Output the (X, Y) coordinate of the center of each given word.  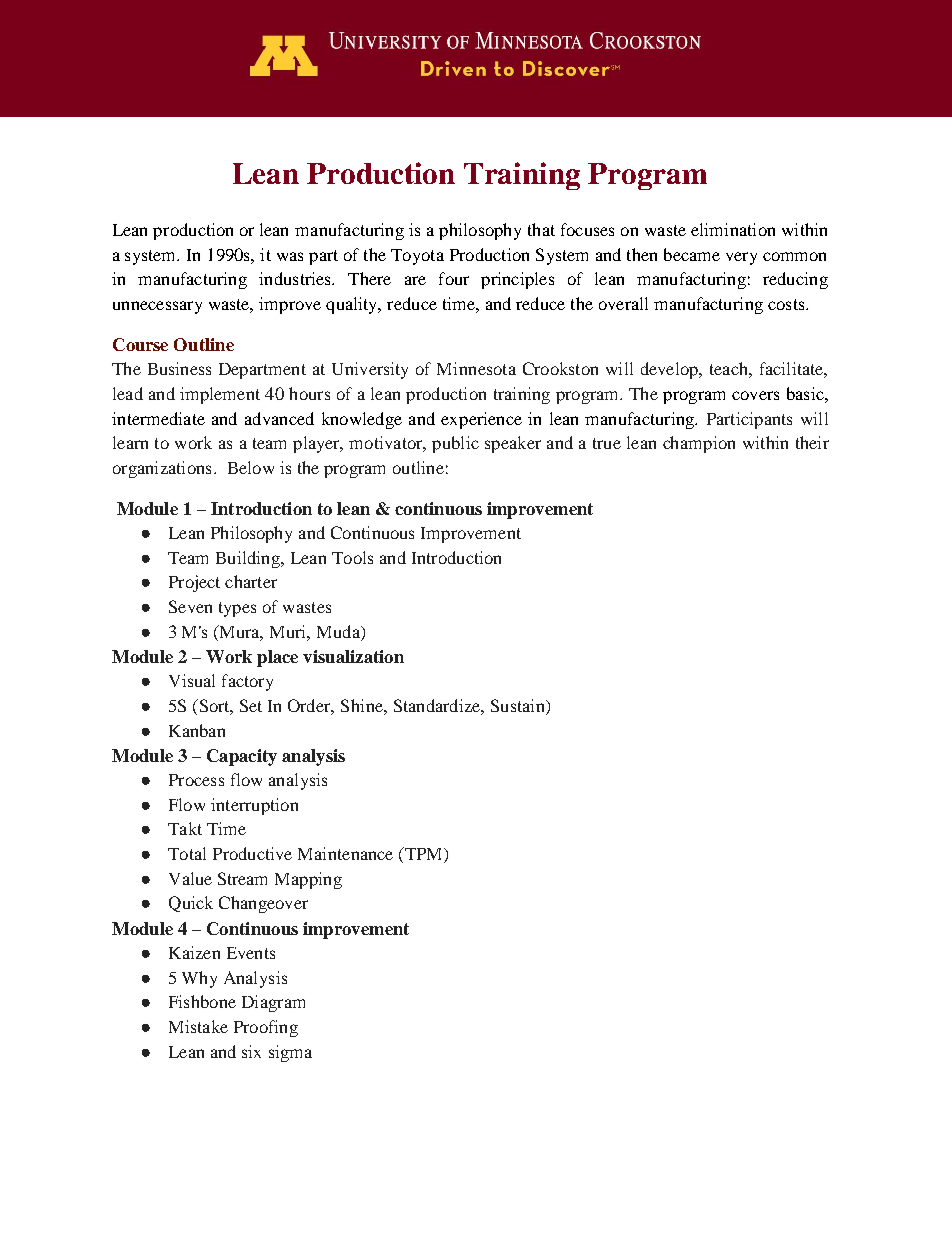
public (455, 444)
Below (251, 467)
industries (296, 278)
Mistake (198, 1026)
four (454, 278)
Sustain (519, 707)
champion (699, 444)
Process (196, 780)
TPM (424, 855)
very (741, 258)
